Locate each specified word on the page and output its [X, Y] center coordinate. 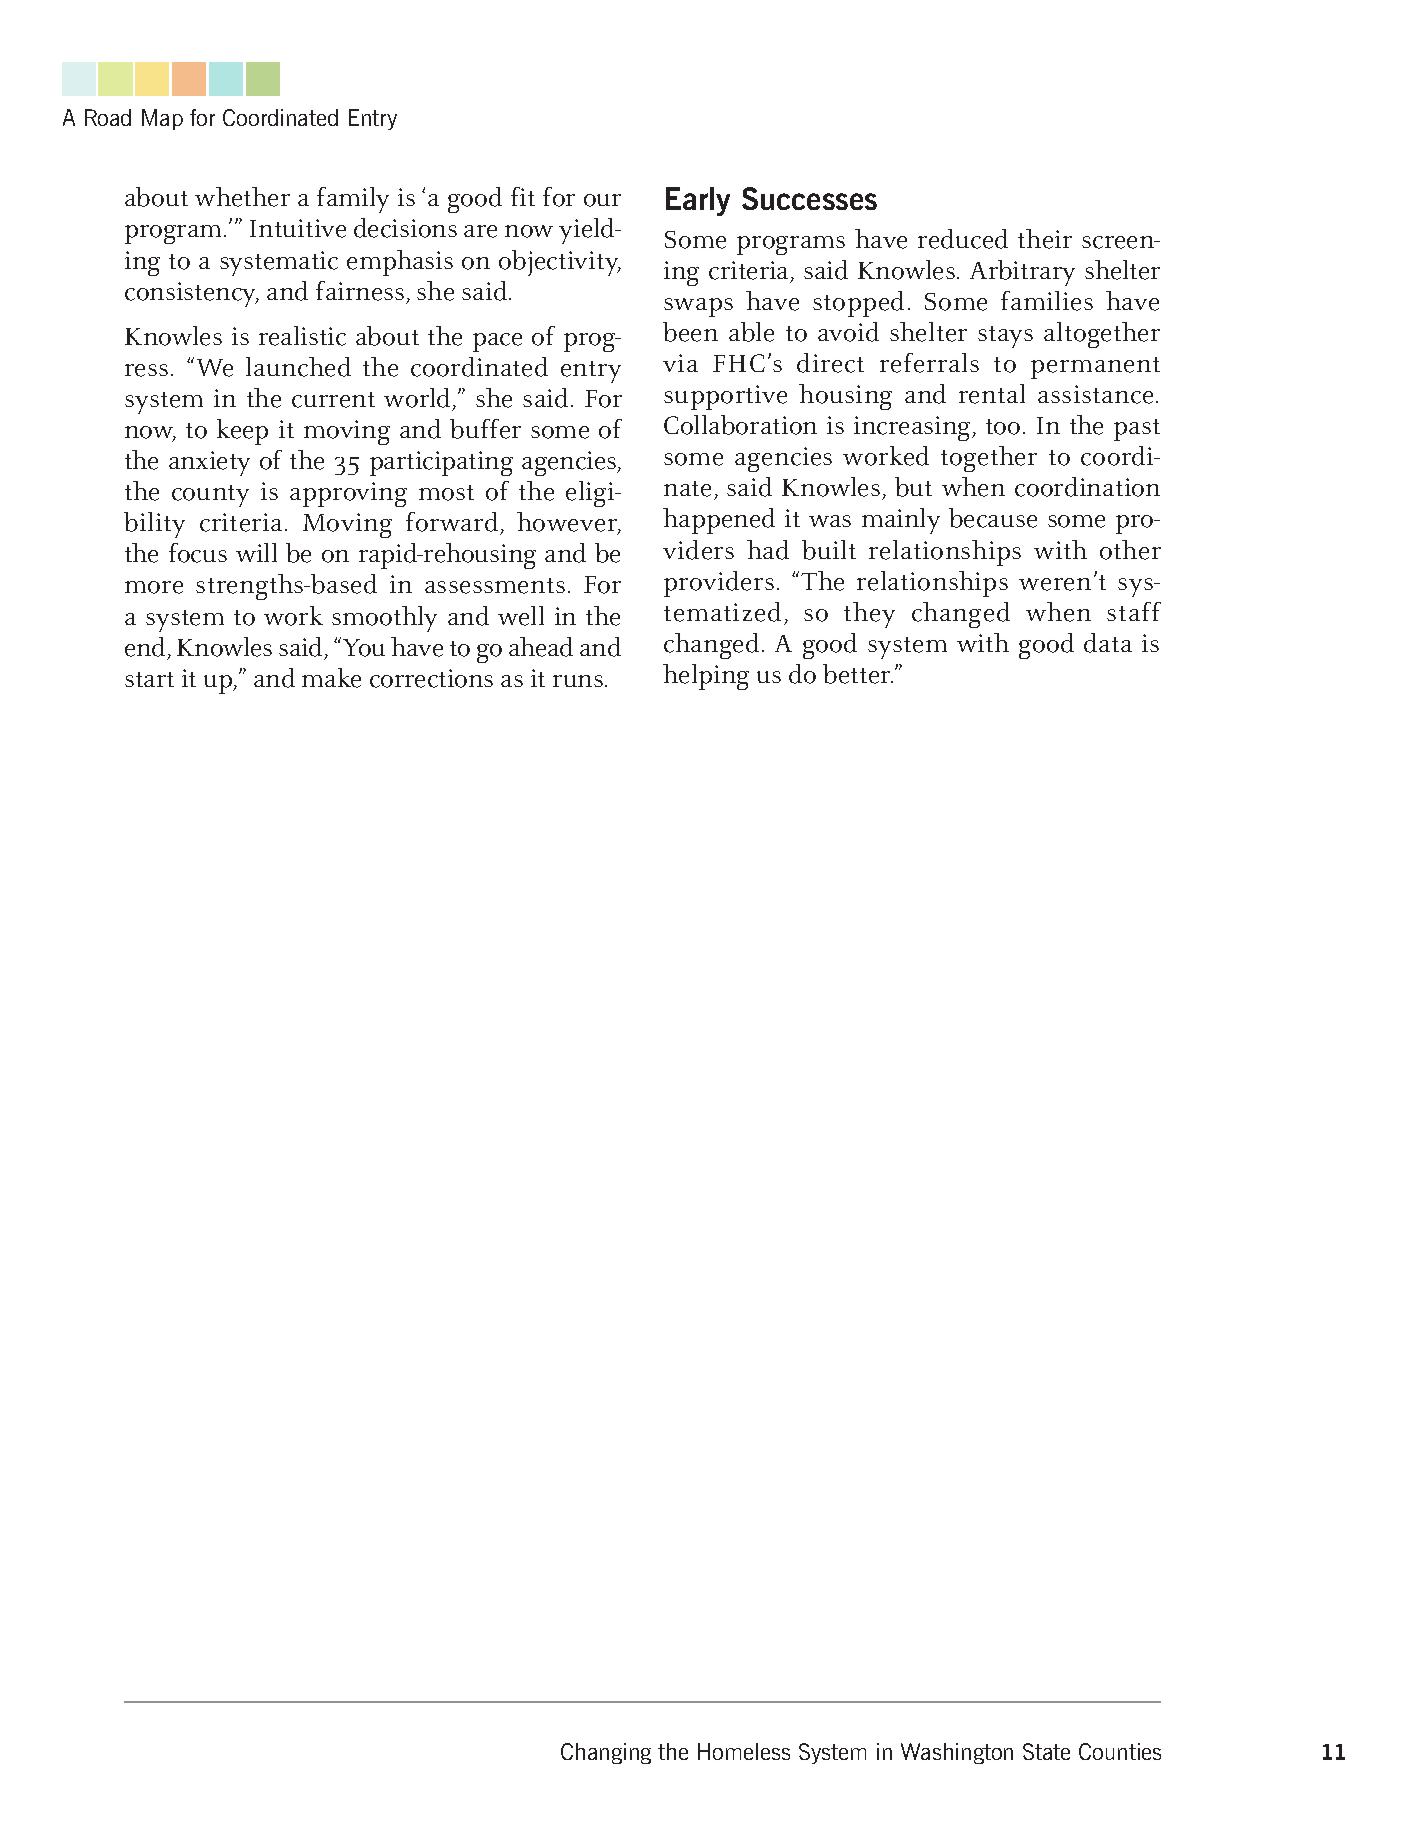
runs [578, 681]
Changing [606, 1753]
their [1045, 239]
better [858, 674]
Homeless [744, 1751]
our [602, 200]
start [149, 679]
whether [242, 197]
